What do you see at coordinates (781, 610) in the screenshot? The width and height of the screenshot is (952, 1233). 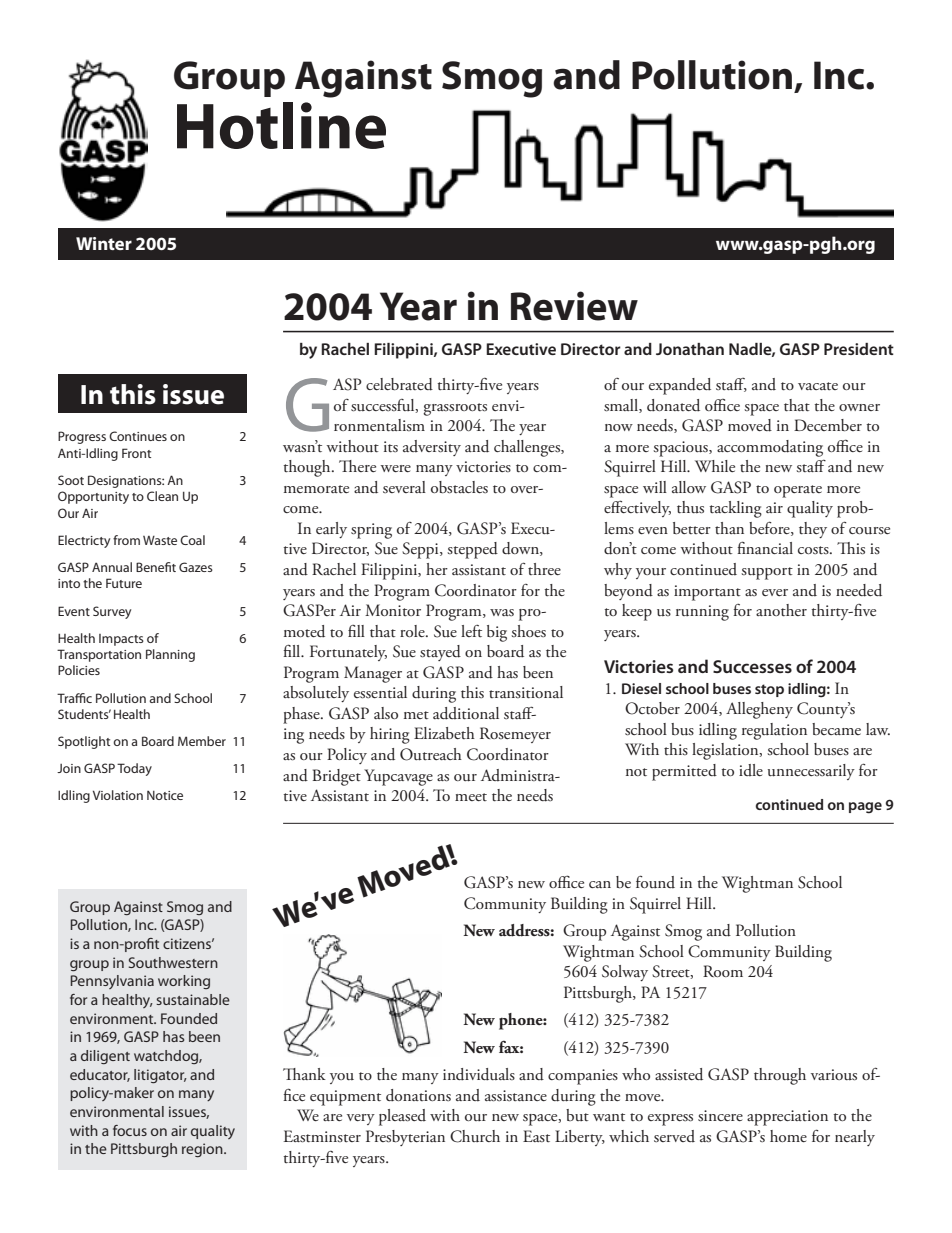 I see `another` at bounding box center [781, 610].
